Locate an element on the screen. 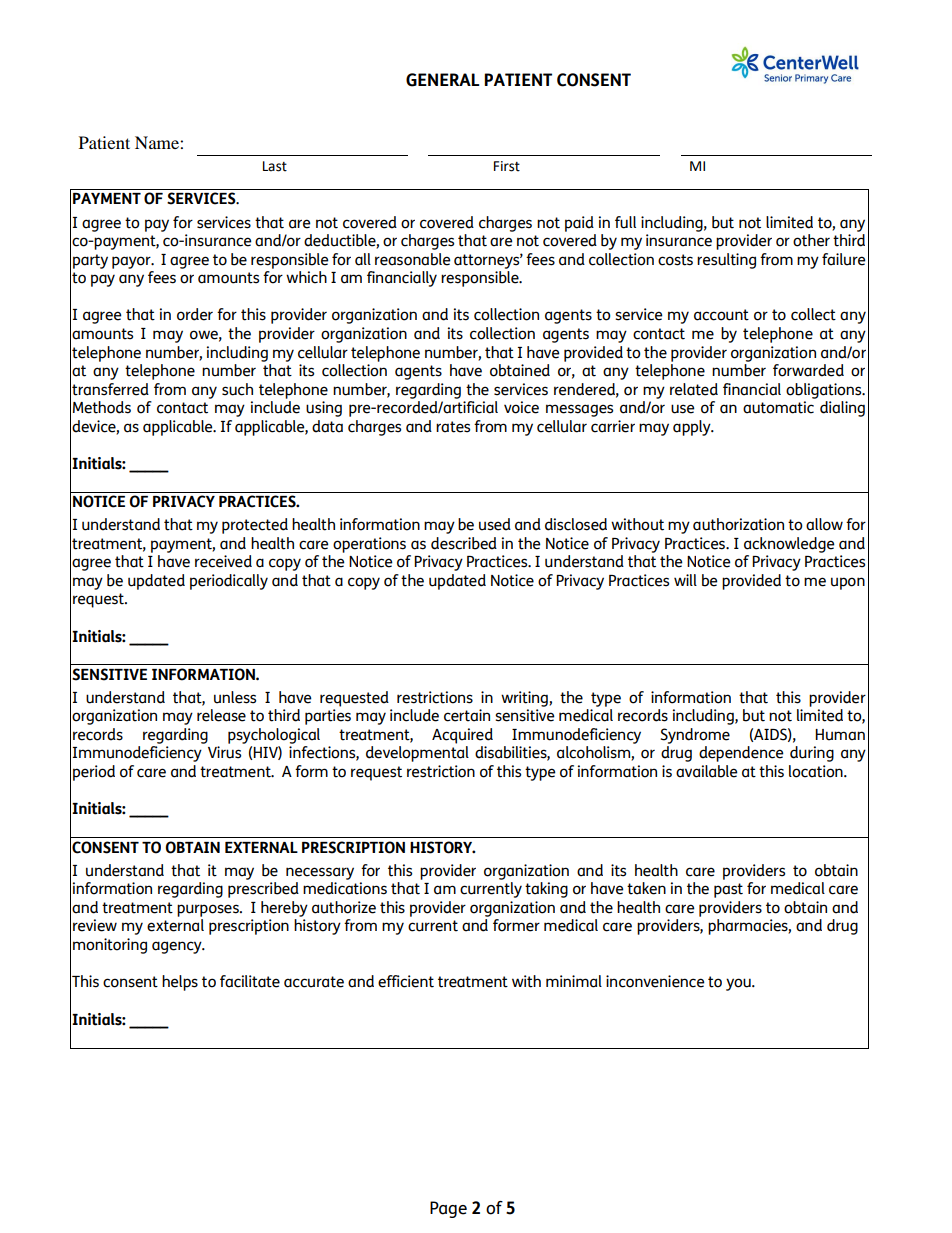 The height and width of the screenshot is (1233, 952). Name is located at coordinates (158, 142).
